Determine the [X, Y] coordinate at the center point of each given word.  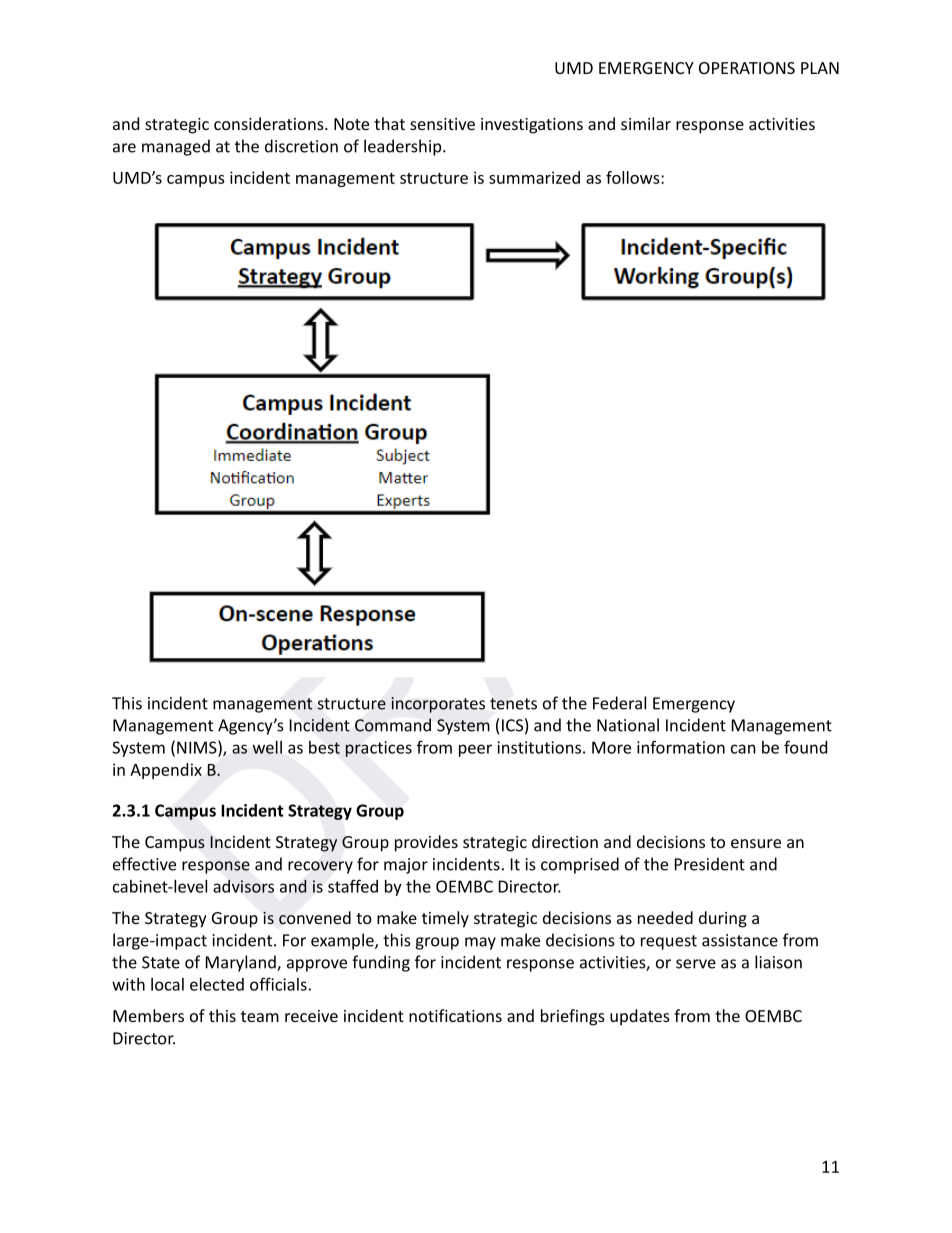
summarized [534, 177]
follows [634, 177]
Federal [619, 703]
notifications [455, 1015]
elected [217, 984]
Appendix [166, 771]
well [267, 747]
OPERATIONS [747, 68]
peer [475, 750]
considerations [270, 123]
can [743, 749]
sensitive [442, 124]
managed [176, 147]
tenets [513, 704]
